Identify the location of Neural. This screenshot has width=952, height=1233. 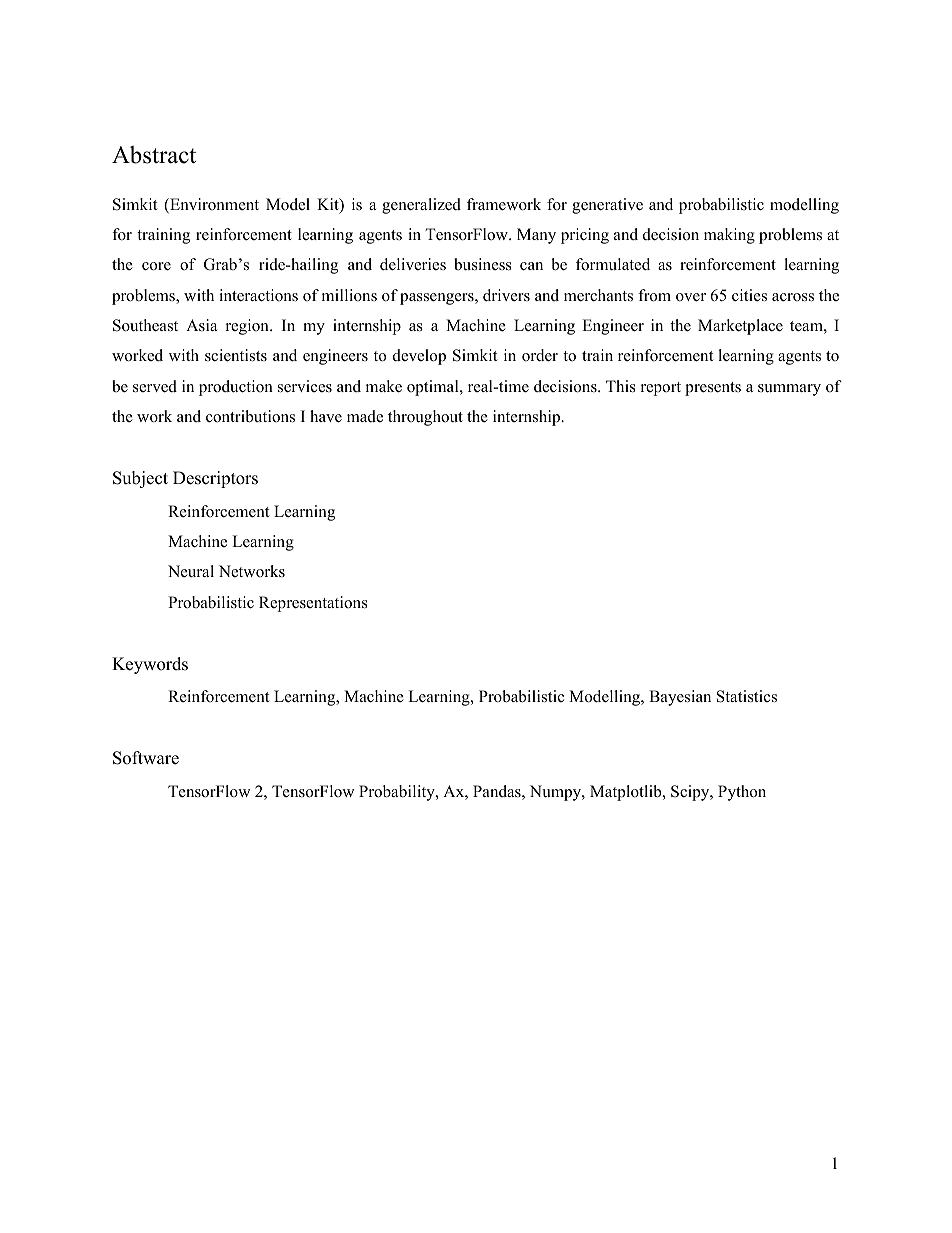
(191, 571).
